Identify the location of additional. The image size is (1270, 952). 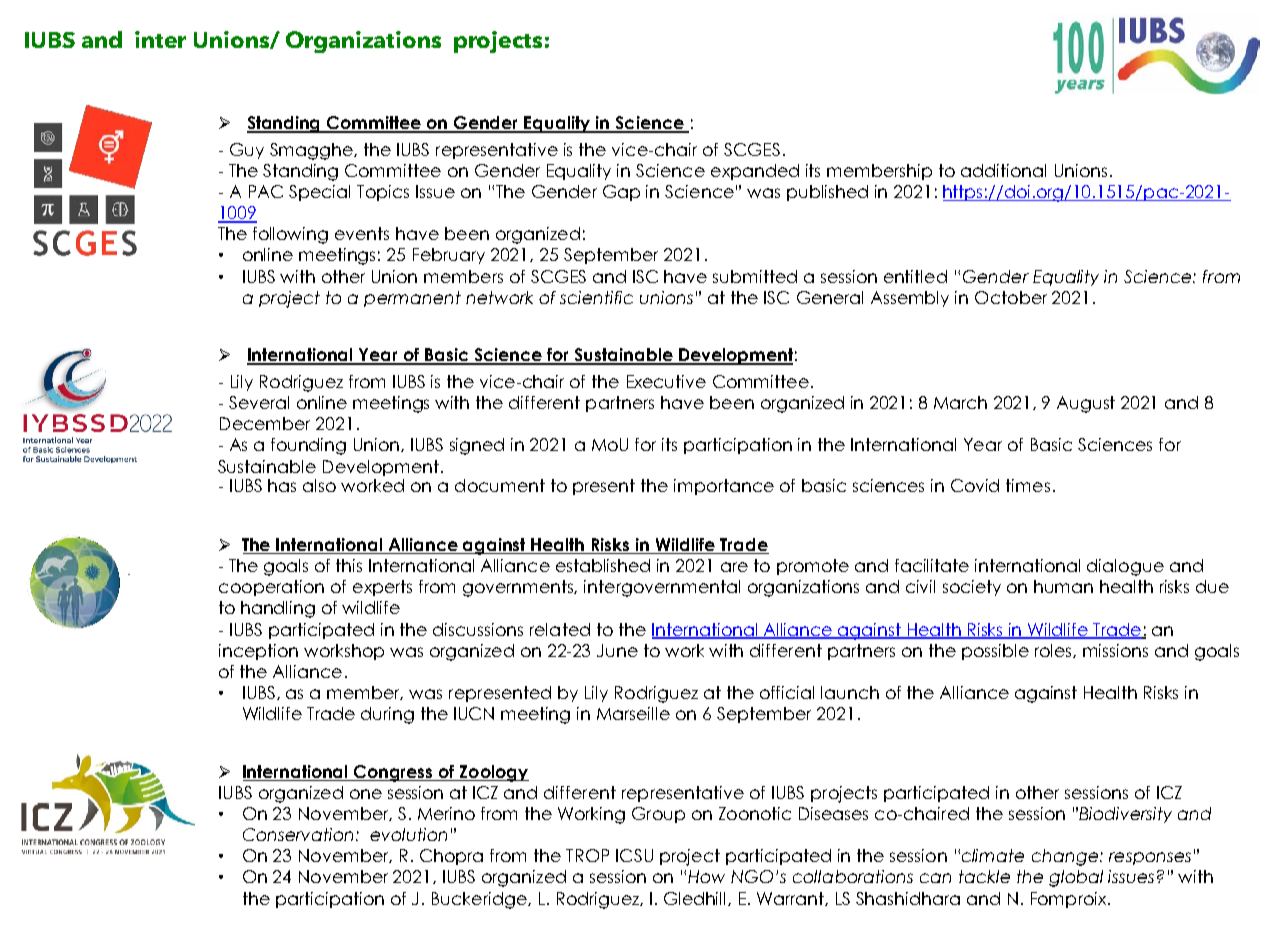
(1003, 170).
